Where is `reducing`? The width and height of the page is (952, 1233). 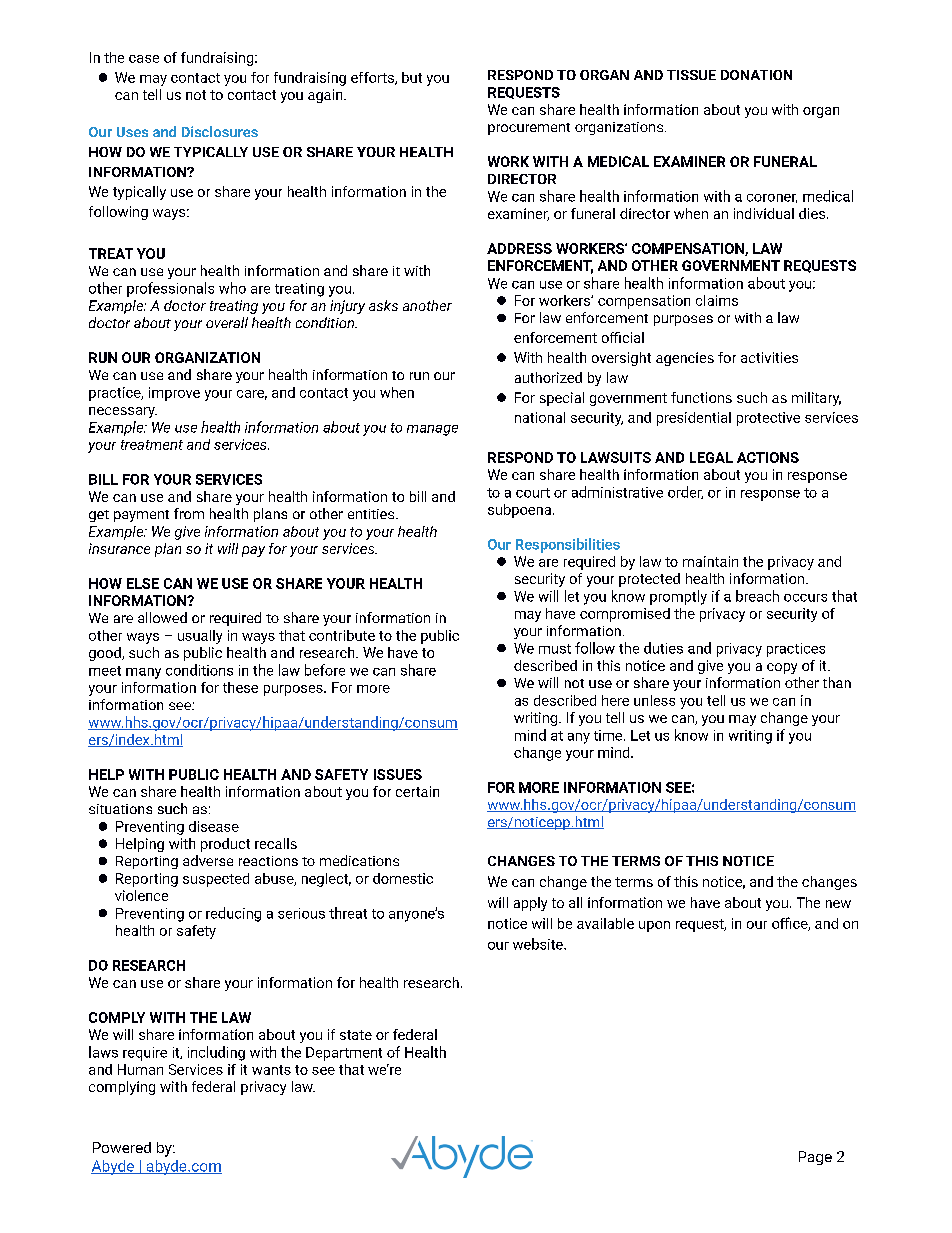 reducing is located at coordinates (233, 914).
